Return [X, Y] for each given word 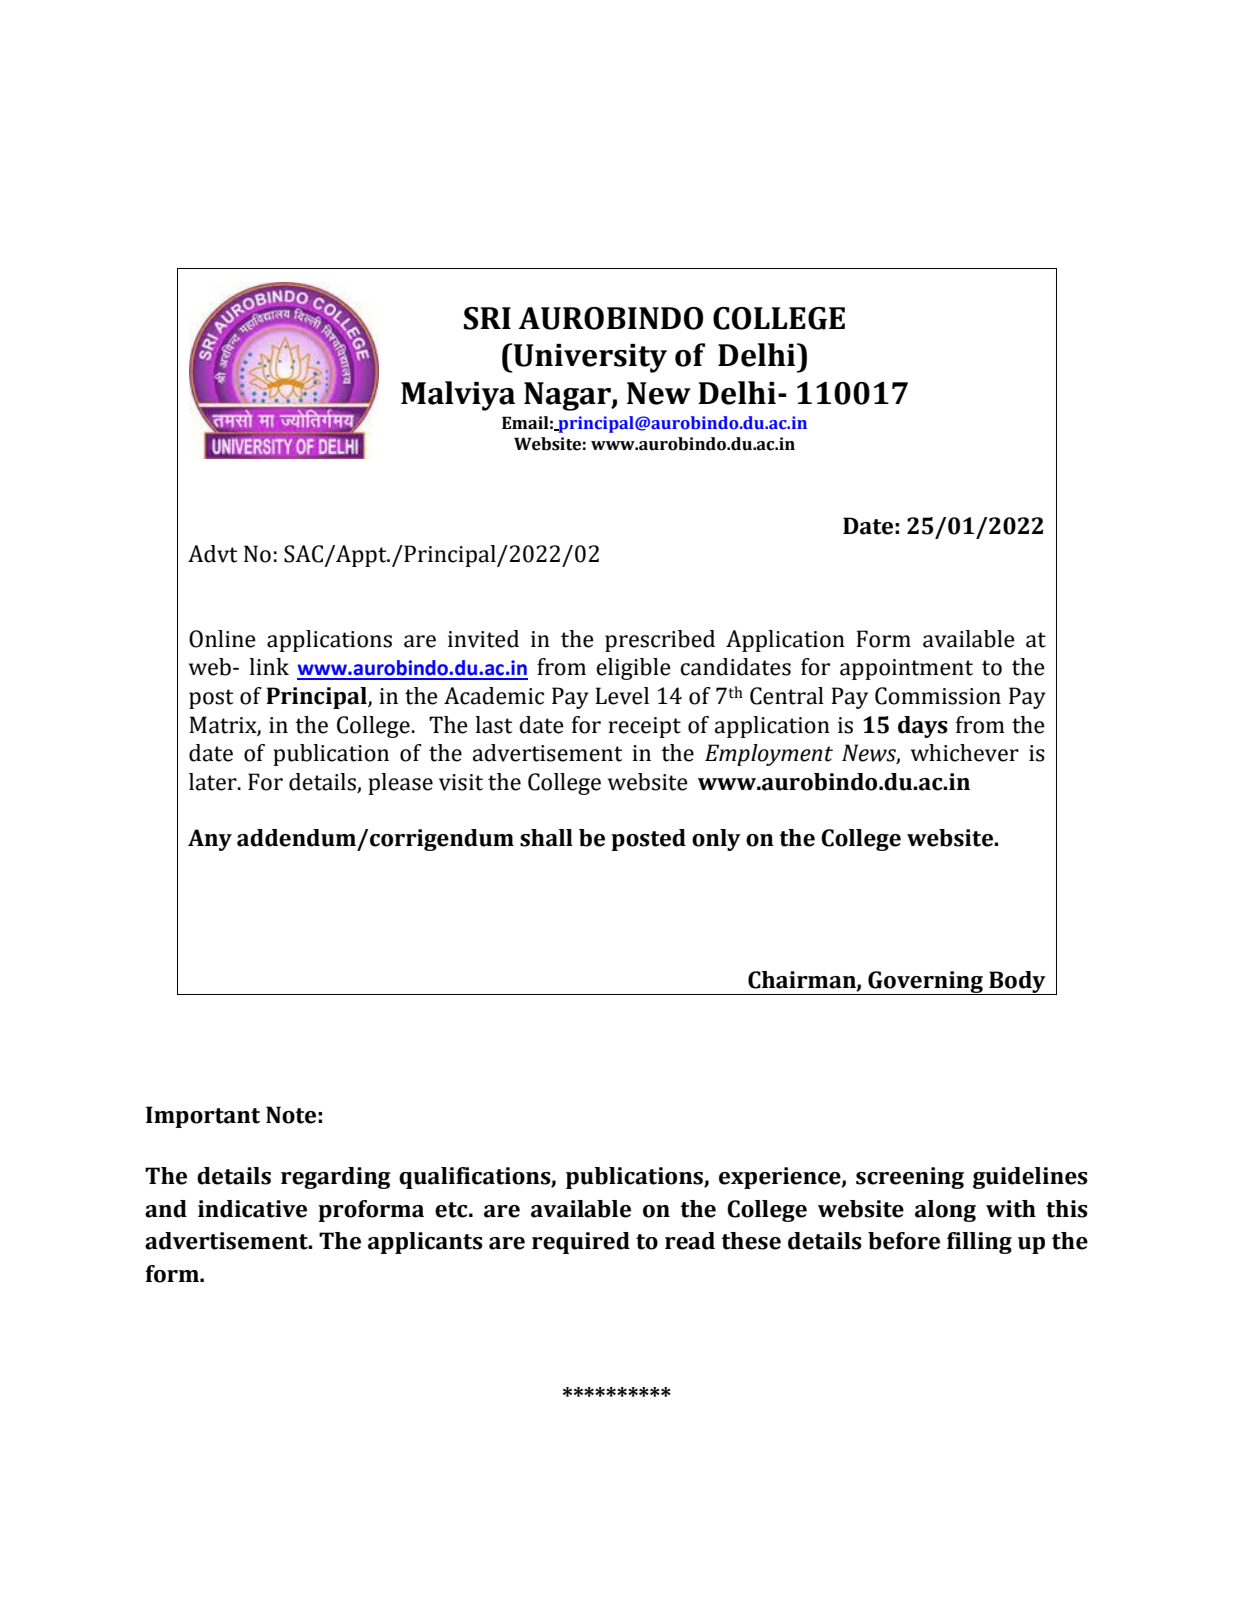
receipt [645, 727]
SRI [487, 318]
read [690, 1241]
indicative [252, 1209]
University [589, 358]
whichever [965, 753]
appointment [906, 669]
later [214, 782]
